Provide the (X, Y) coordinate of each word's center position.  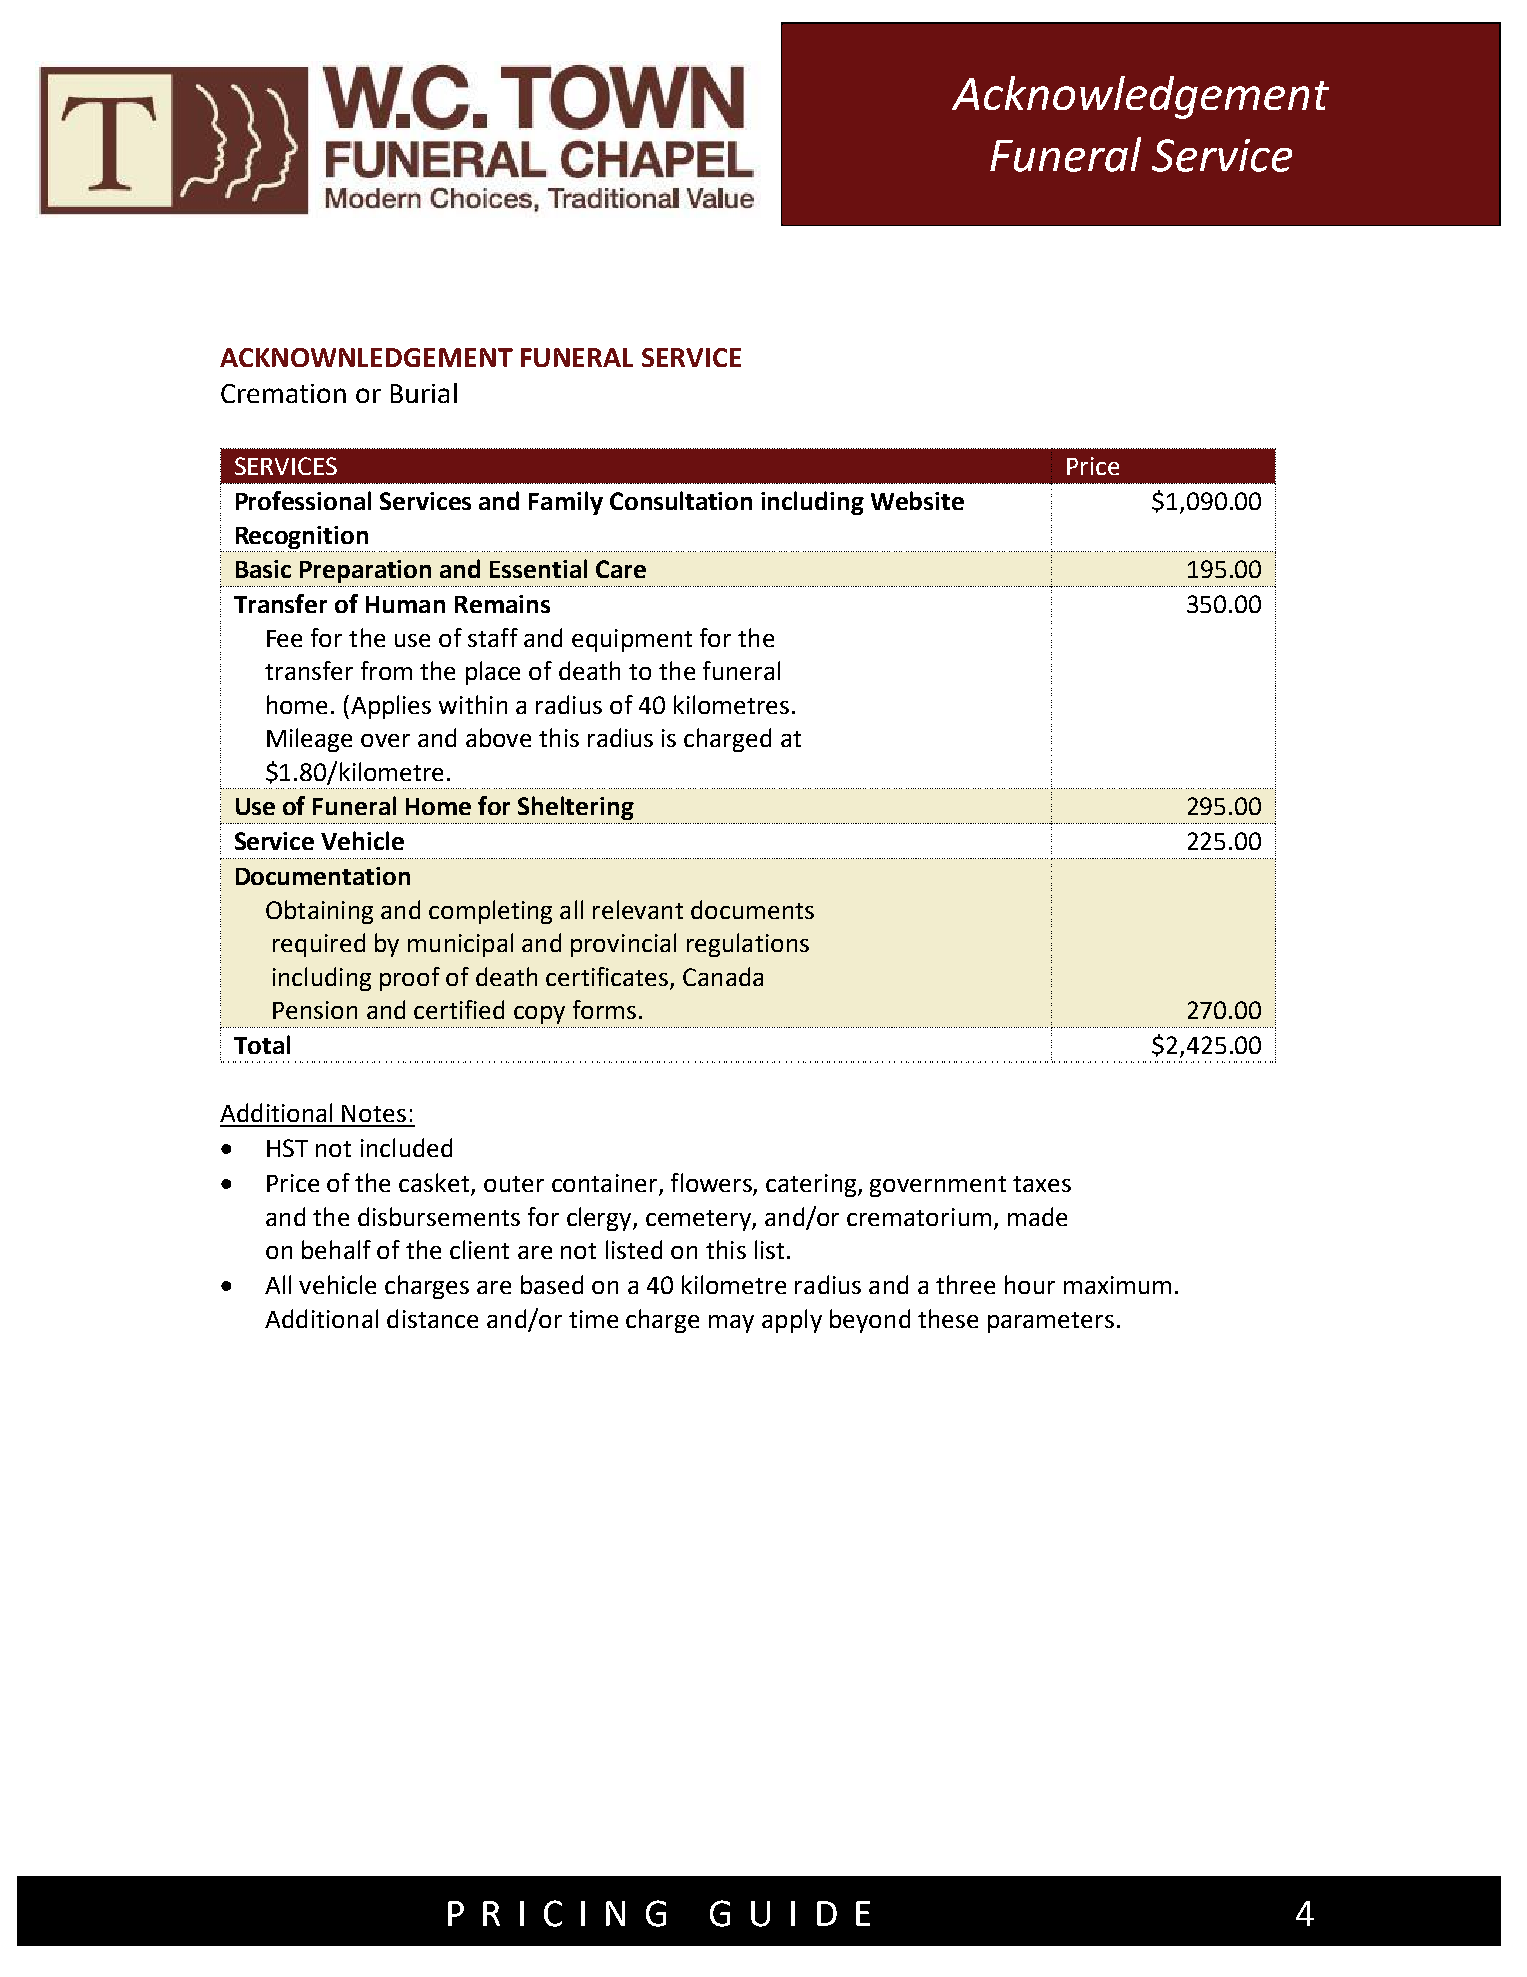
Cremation (283, 393)
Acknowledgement (1140, 97)
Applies (391, 707)
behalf (336, 1249)
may (731, 1324)
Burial (424, 393)
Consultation (681, 500)
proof (410, 979)
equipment (632, 640)
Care (621, 569)
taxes (1042, 1184)
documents (752, 909)
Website (917, 500)
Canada (723, 976)
